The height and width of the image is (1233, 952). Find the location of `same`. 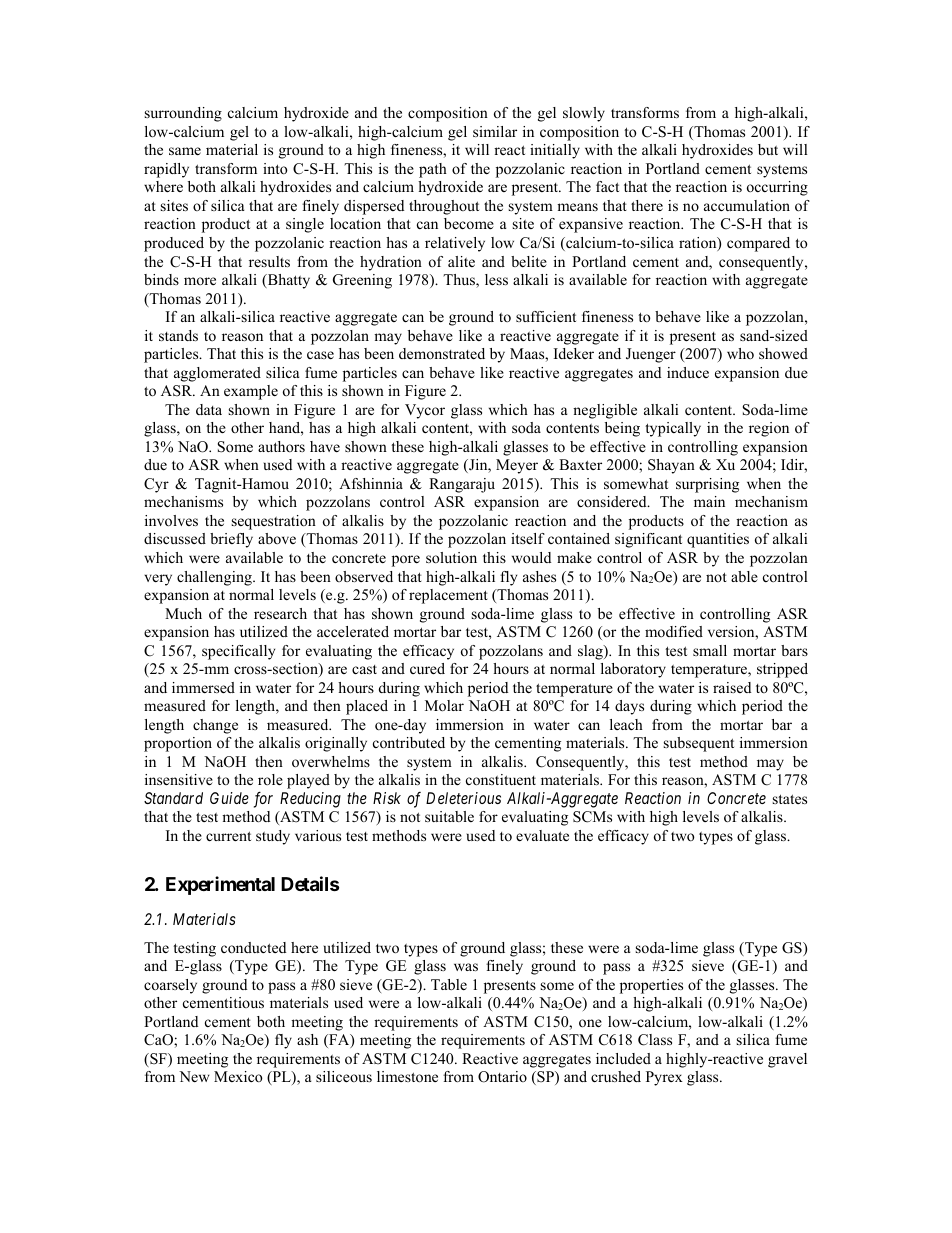

same is located at coordinates (185, 151).
